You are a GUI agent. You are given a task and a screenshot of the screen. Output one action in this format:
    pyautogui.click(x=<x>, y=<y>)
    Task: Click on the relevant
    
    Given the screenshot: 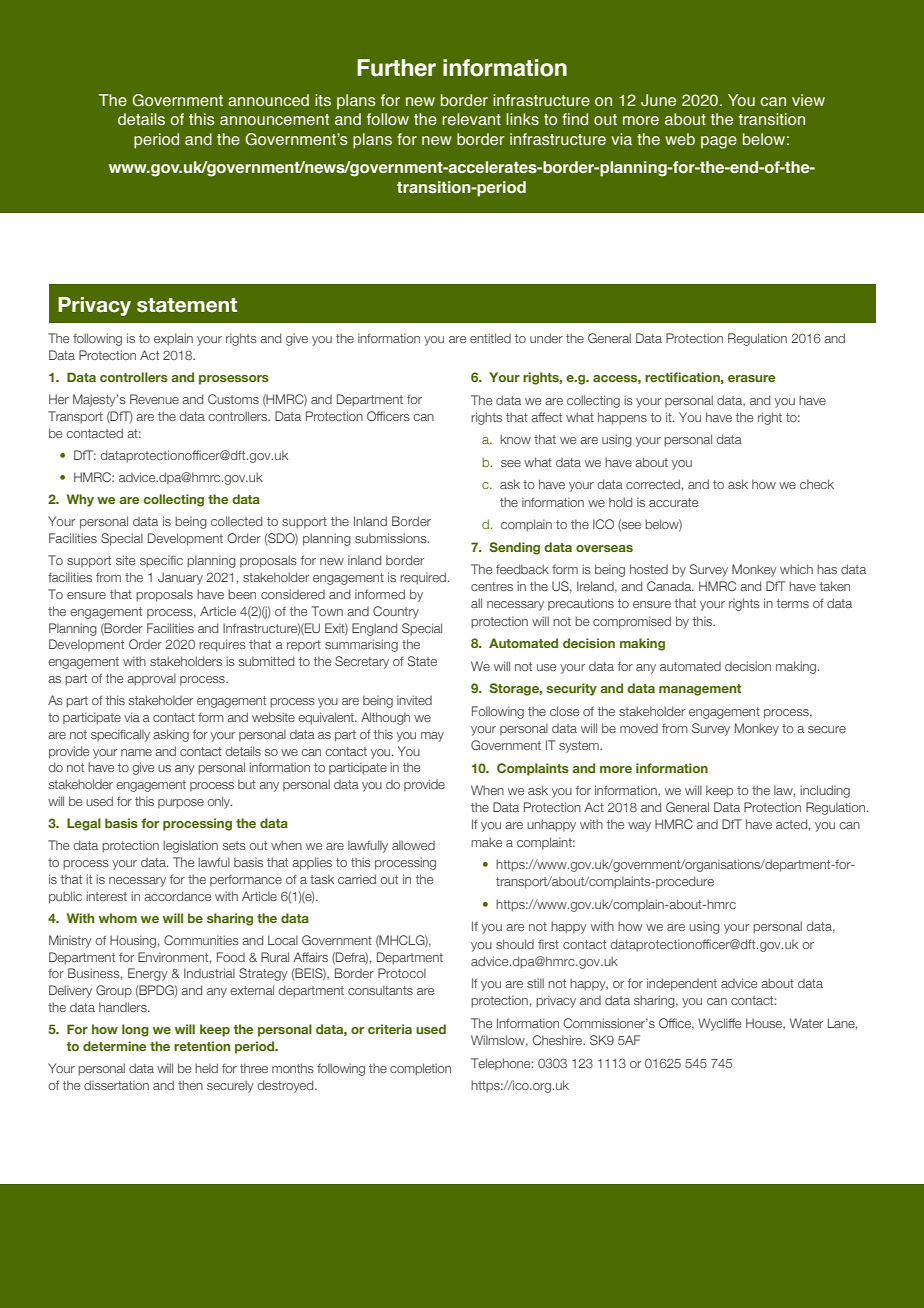 What is the action you would take?
    pyautogui.click(x=471, y=119)
